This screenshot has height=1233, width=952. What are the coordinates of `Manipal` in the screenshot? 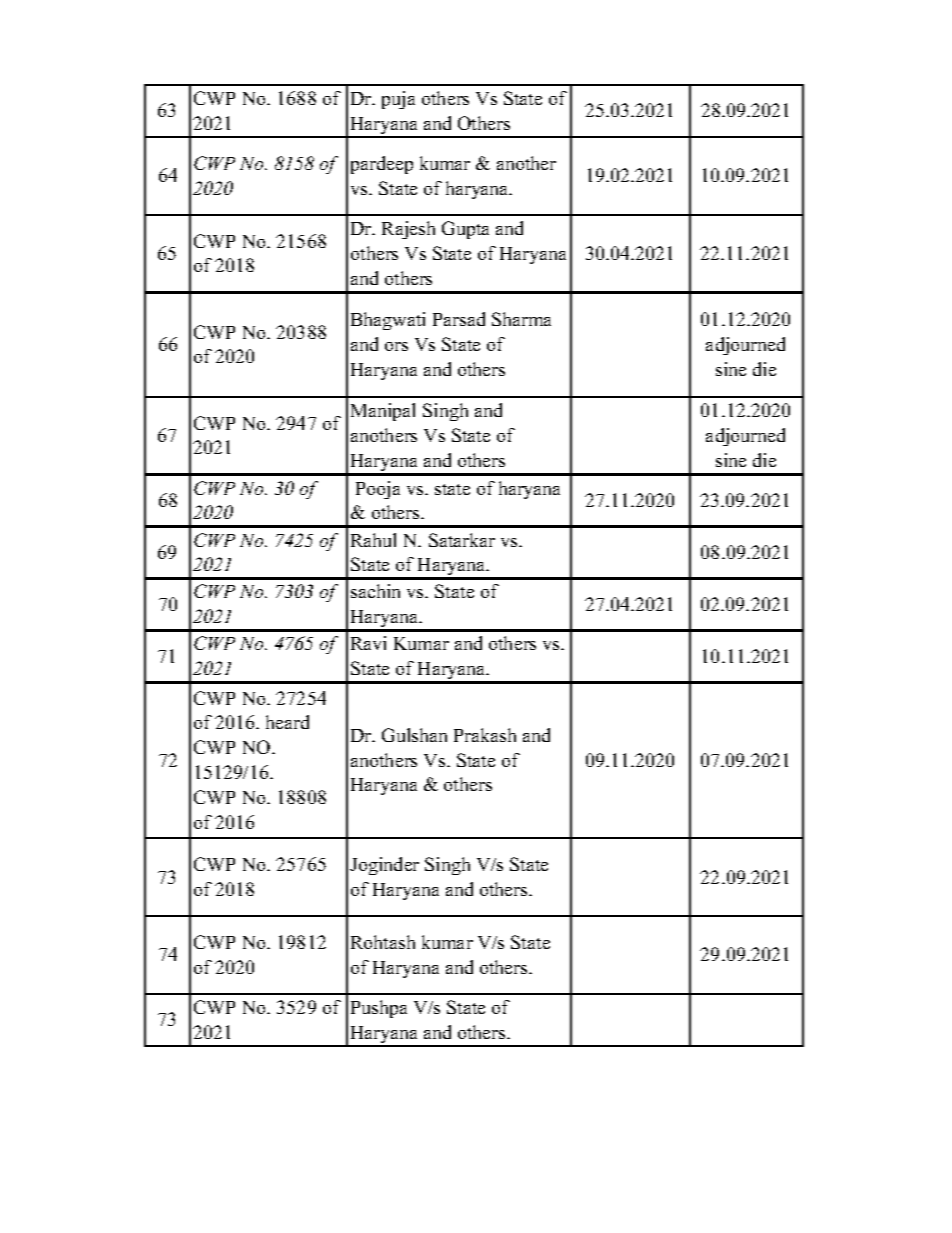 It's located at (383, 412).
